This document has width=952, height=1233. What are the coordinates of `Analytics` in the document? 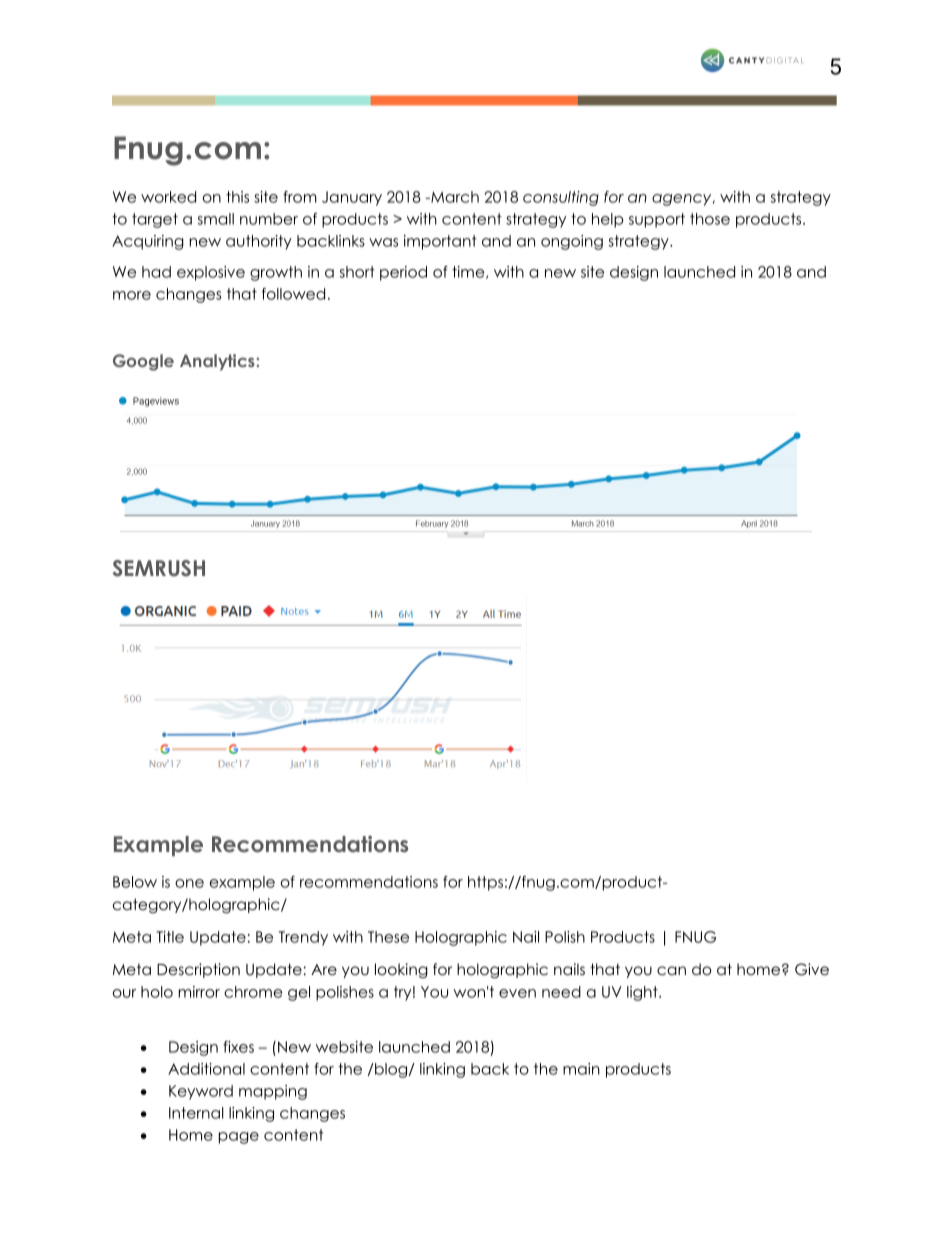 It's located at (218, 362).
